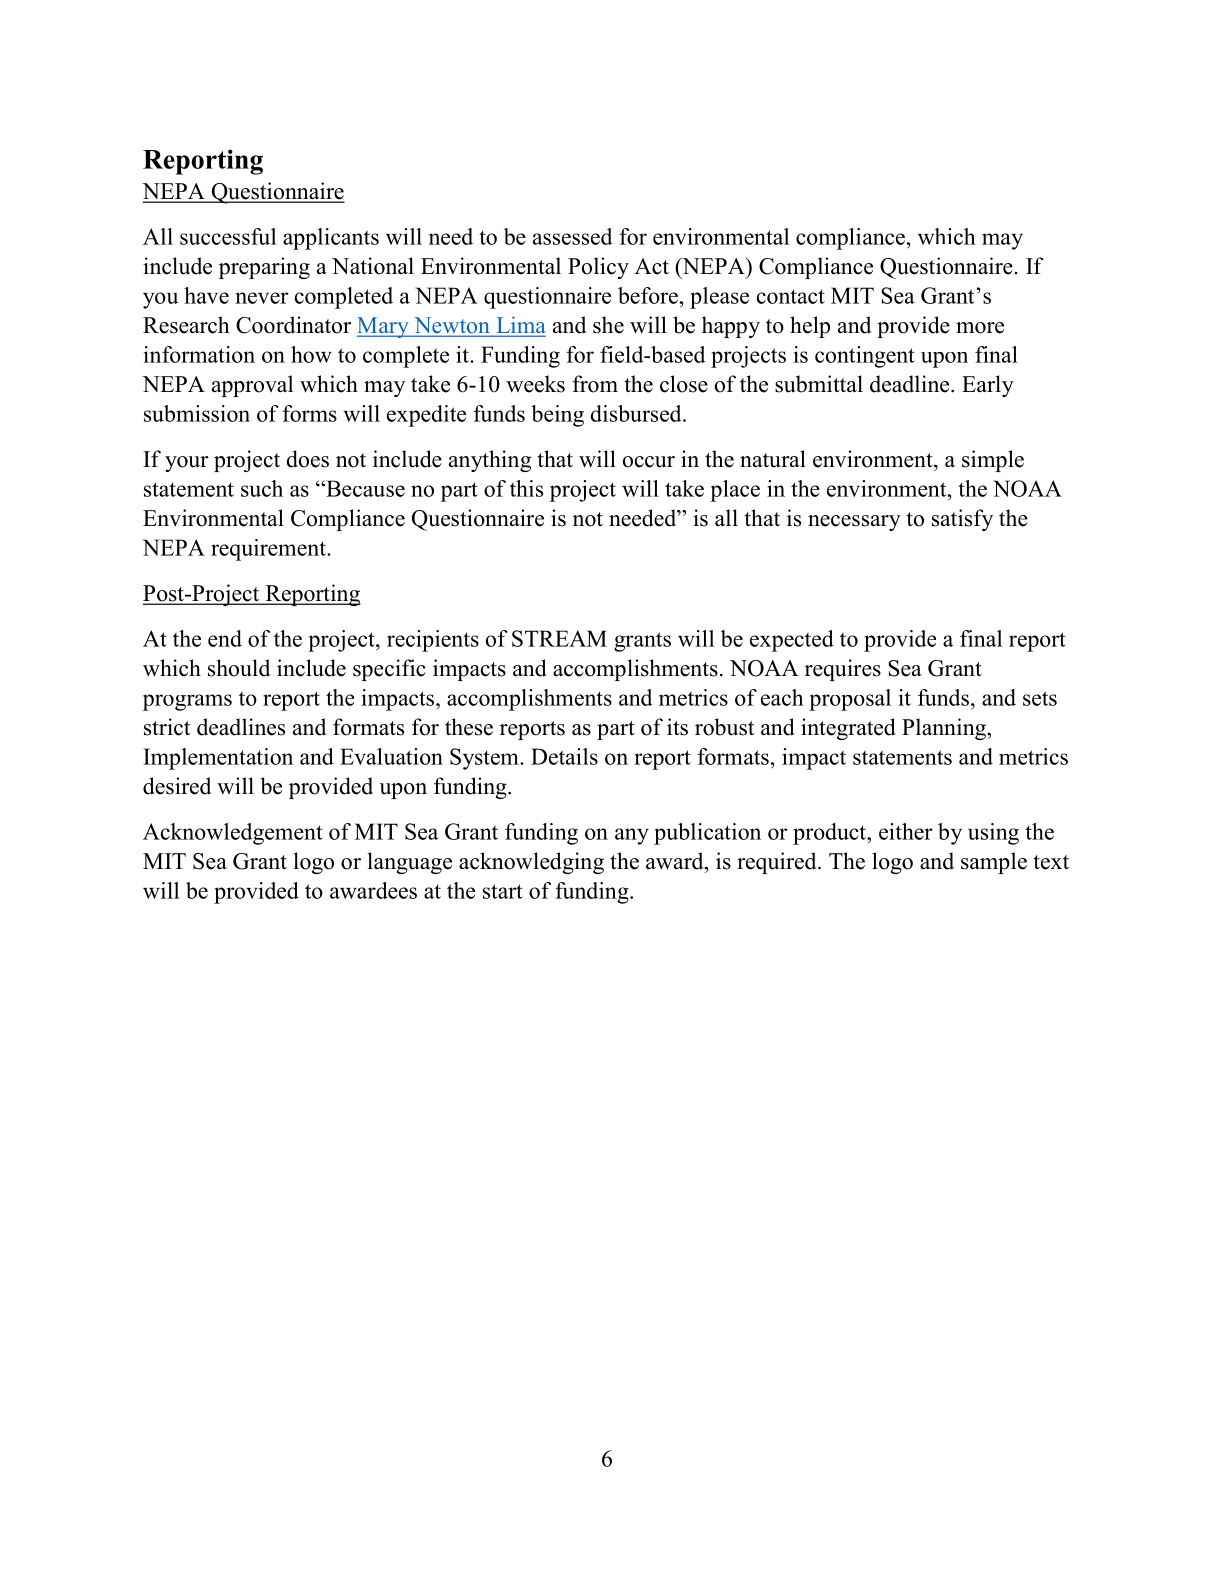 The width and height of the screenshot is (1214, 1571). I want to click on contact, so click(791, 296).
